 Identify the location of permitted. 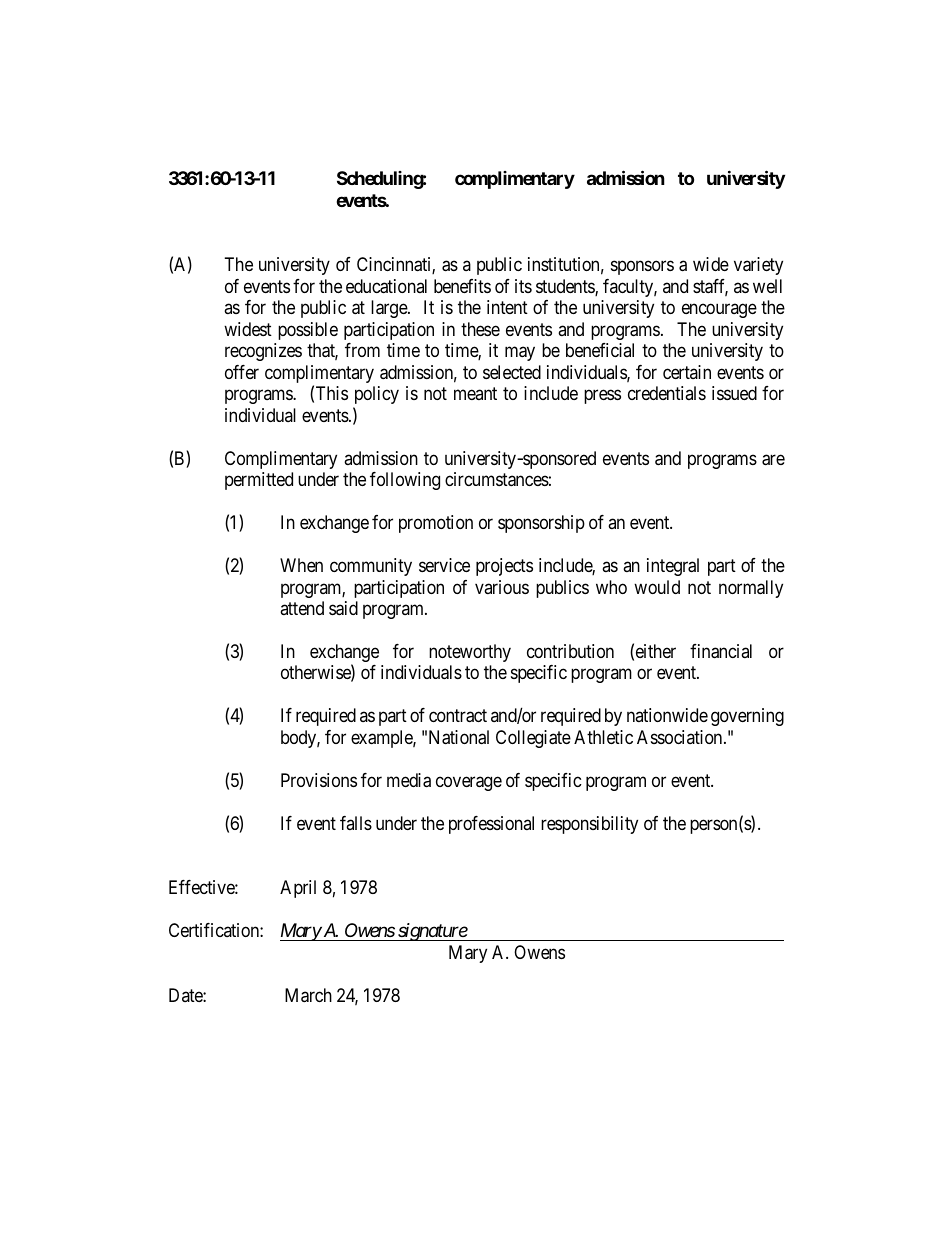
(259, 481).
